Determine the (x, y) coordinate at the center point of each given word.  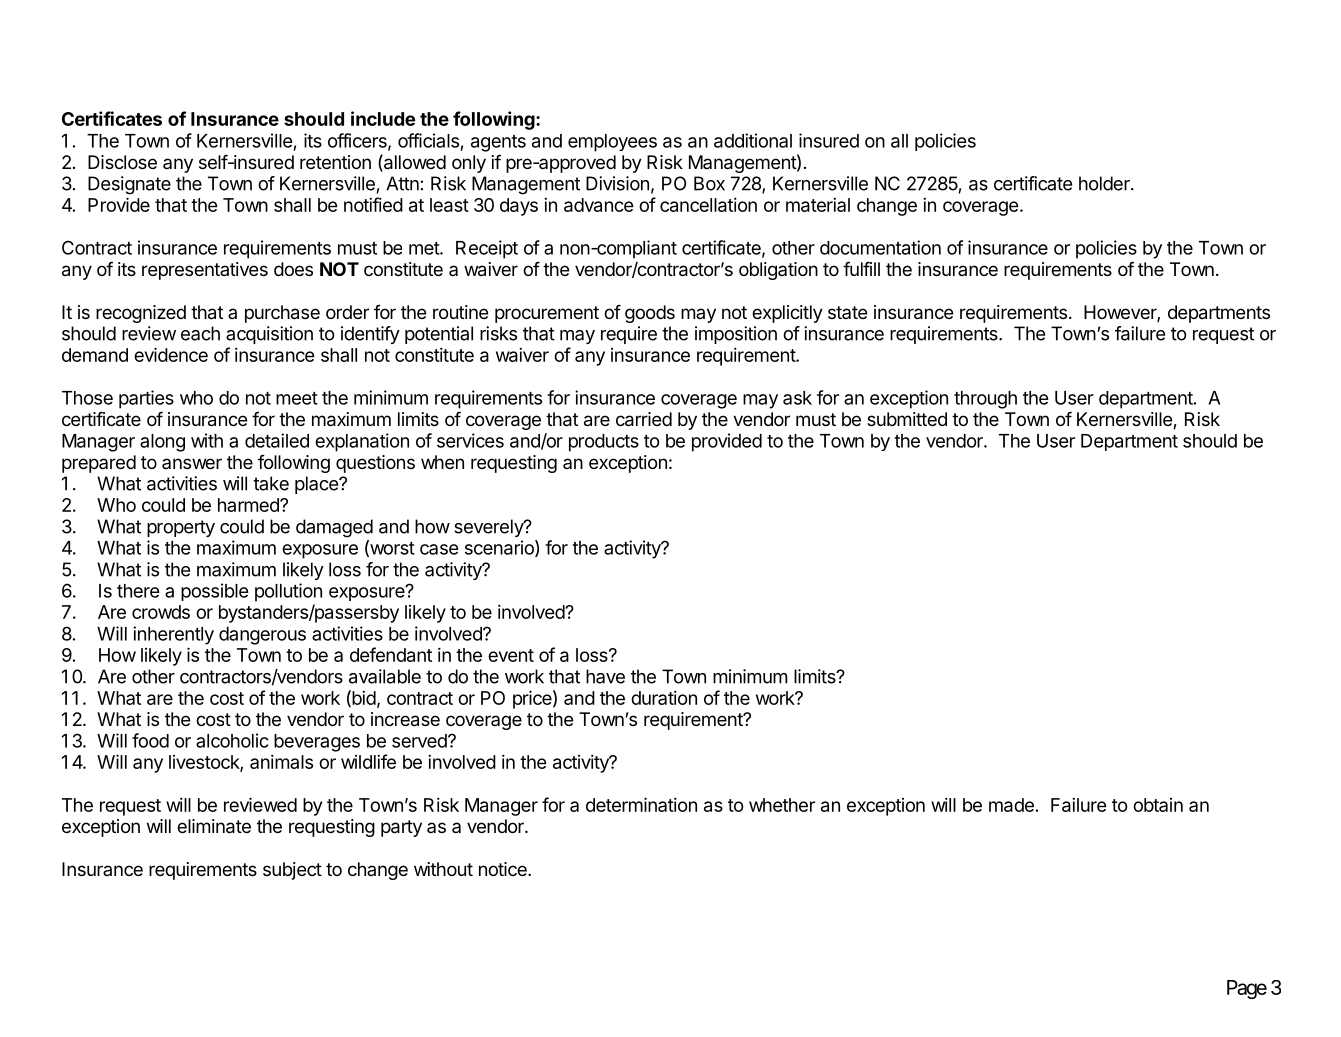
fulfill (861, 268)
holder (1105, 183)
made (1011, 805)
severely (489, 528)
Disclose (122, 162)
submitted (907, 419)
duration (664, 697)
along (162, 443)
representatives (205, 271)
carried (644, 419)
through (985, 400)
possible (215, 592)
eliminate (214, 826)
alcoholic (232, 740)
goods (650, 314)
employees (612, 143)
